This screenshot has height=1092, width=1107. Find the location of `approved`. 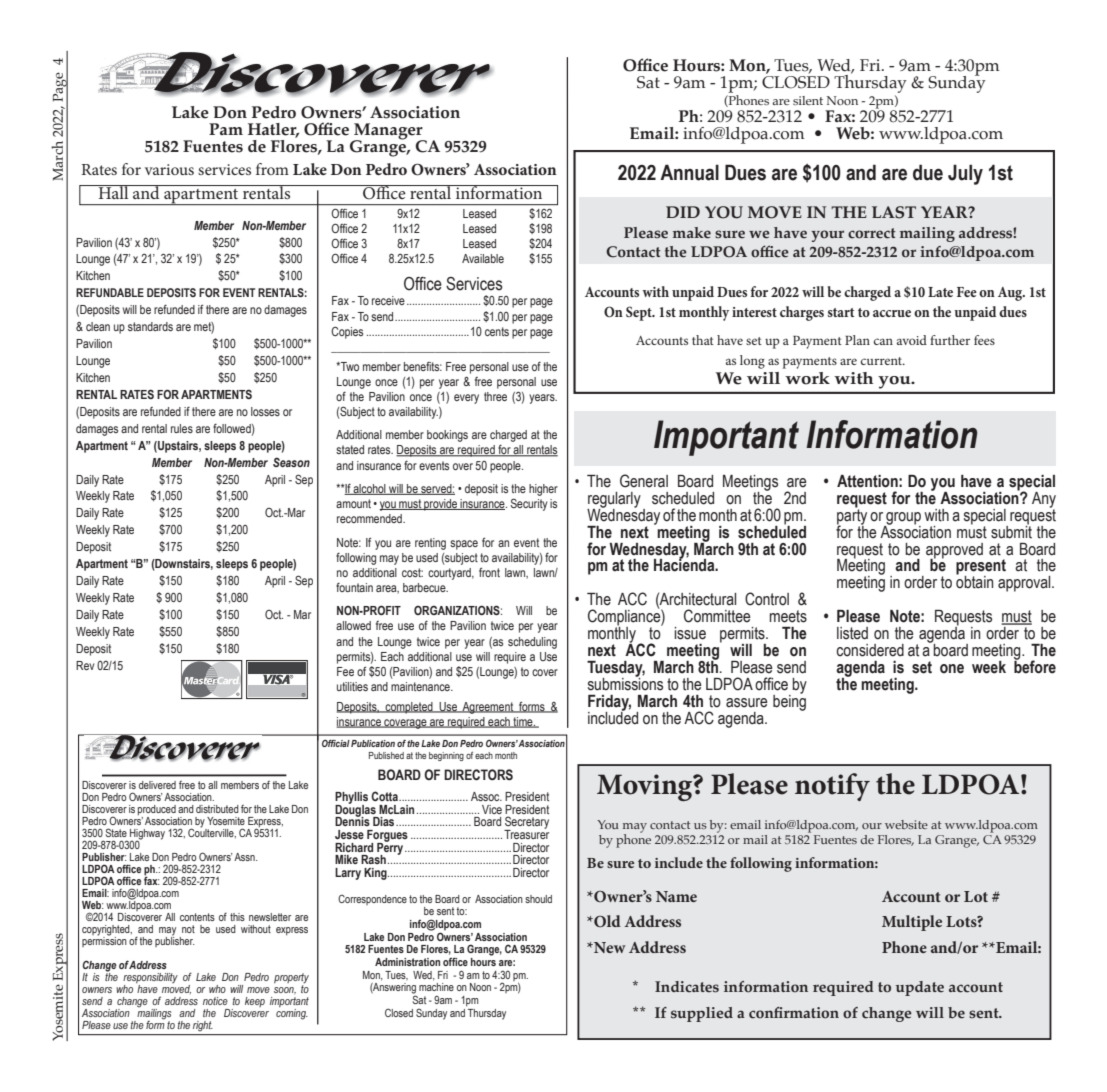

approved is located at coordinates (954, 551).
